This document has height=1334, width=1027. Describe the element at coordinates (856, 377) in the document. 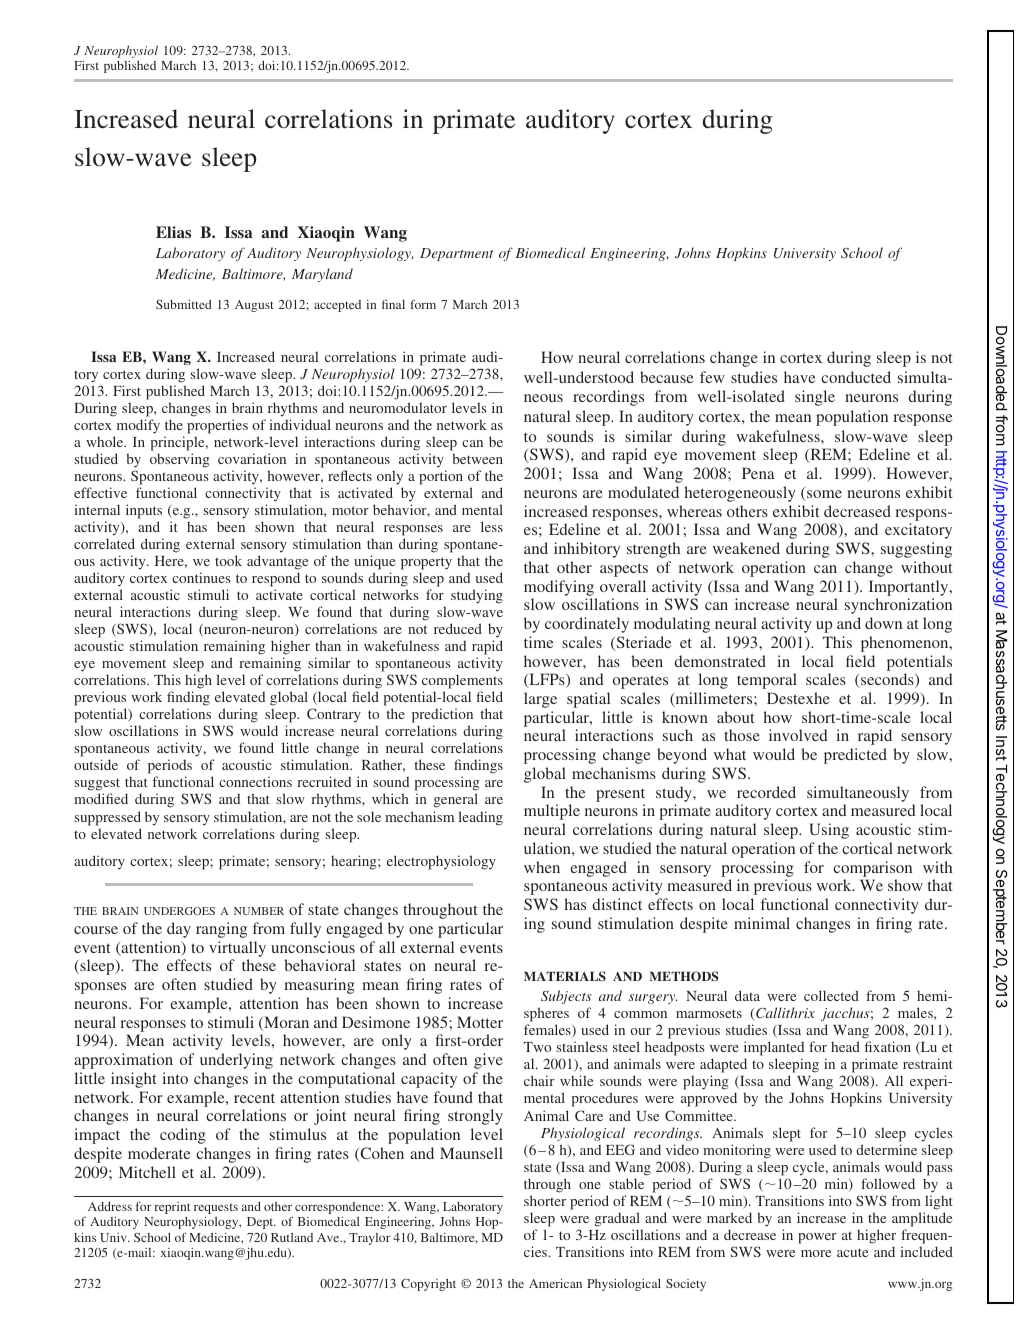

I see `conducted` at that location.
